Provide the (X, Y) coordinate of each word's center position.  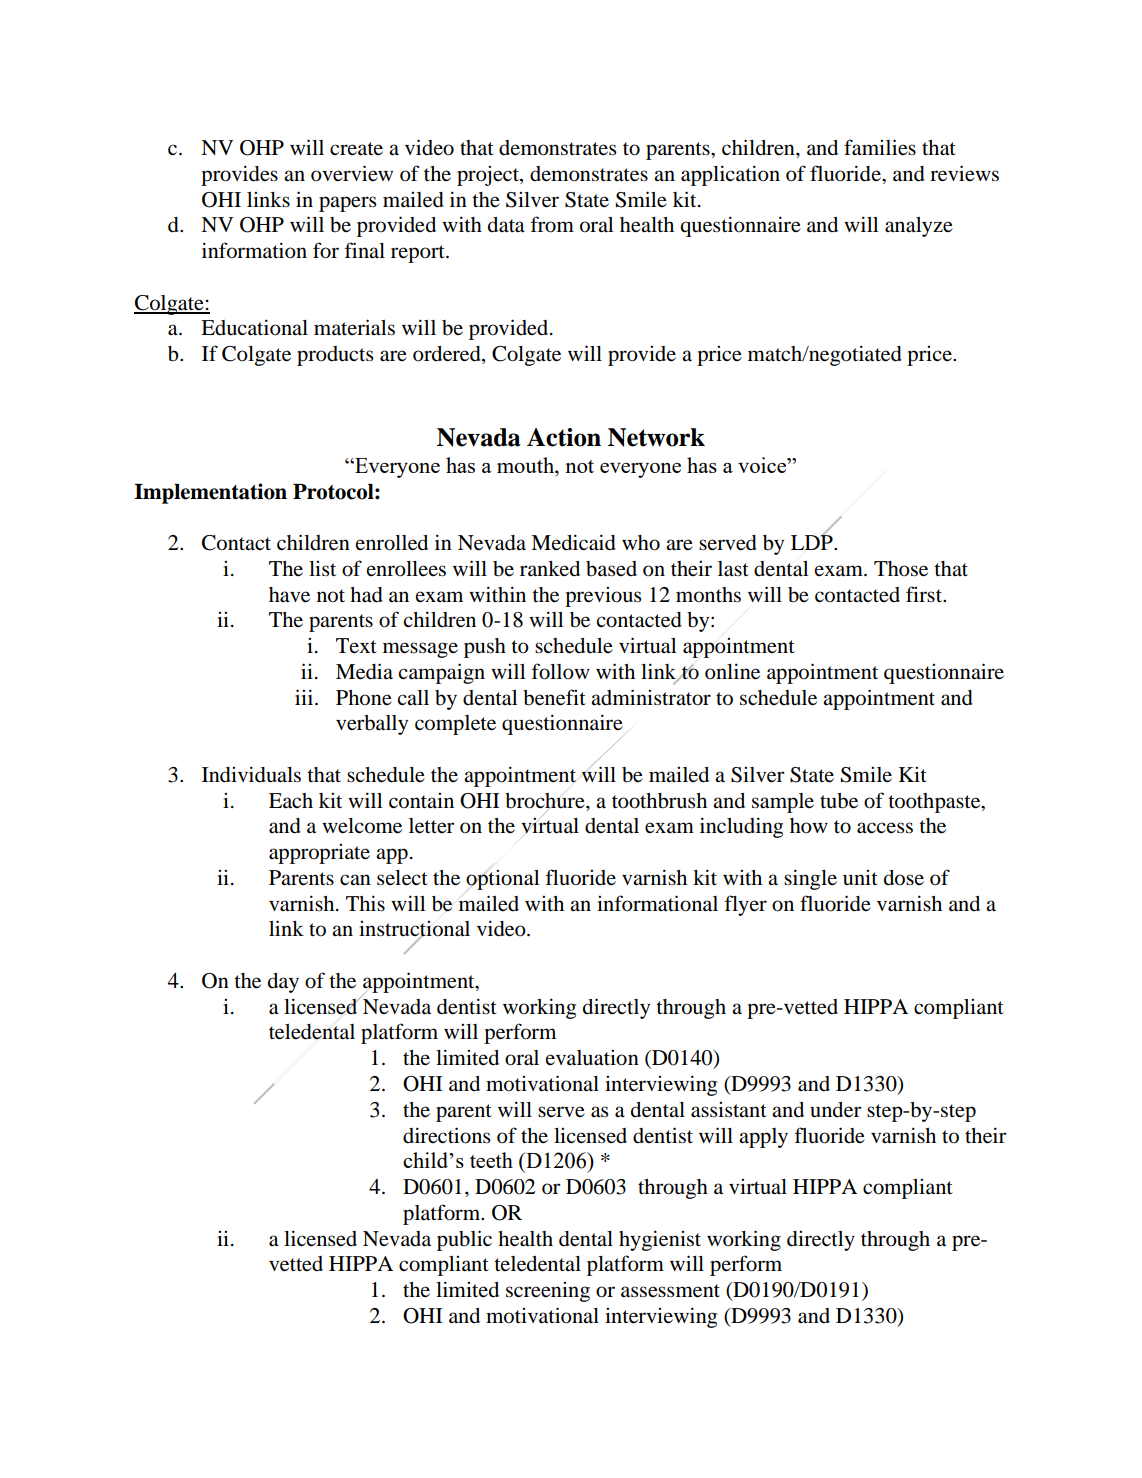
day (283, 983)
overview (352, 173)
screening (548, 1292)
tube (839, 801)
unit (860, 877)
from (552, 224)
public (464, 1240)
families (880, 147)
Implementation (210, 493)
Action (564, 437)
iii (305, 697)
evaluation (592, 1058)
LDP (813, 541)
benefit (554, 697)
